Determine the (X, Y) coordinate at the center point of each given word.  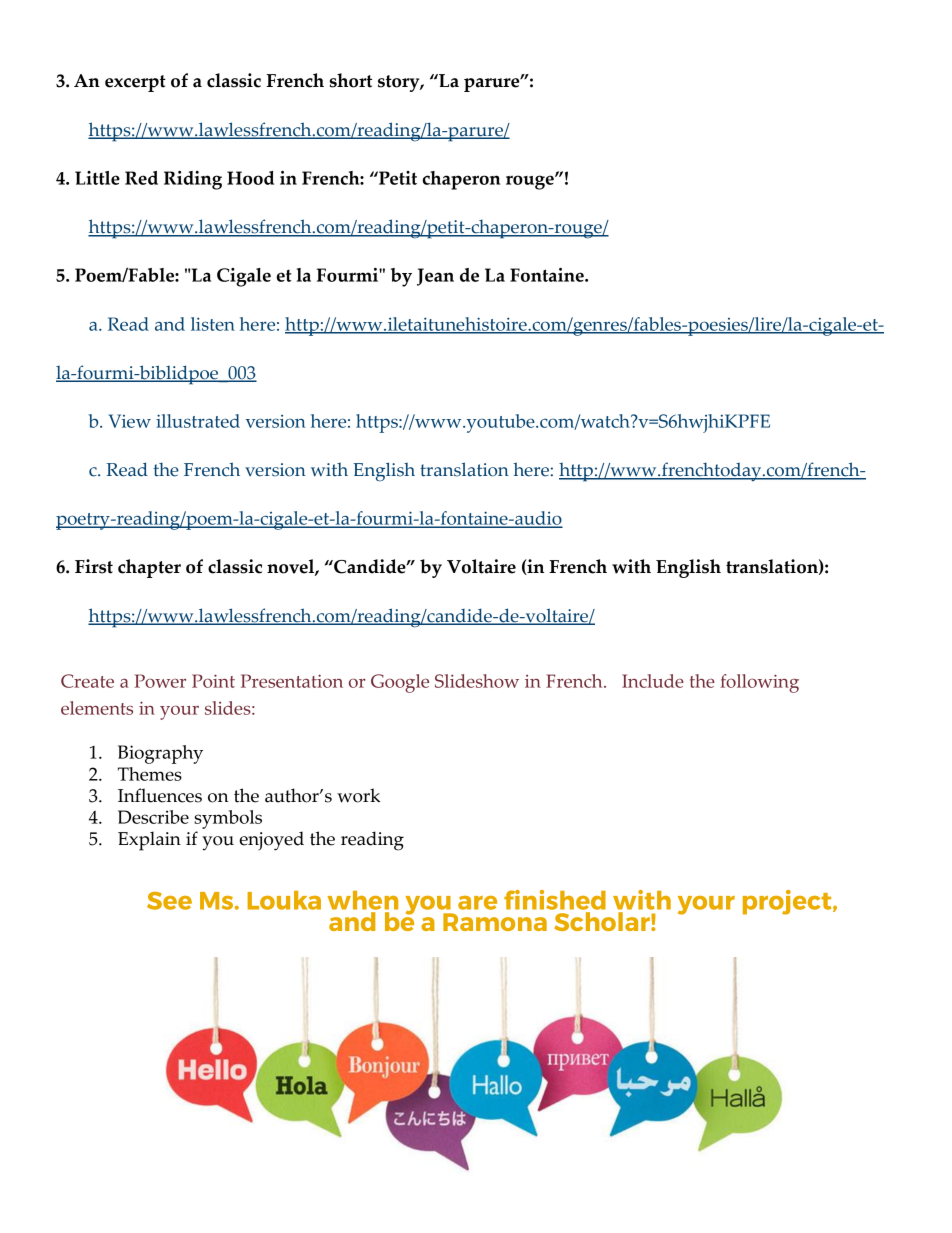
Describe (153, 817)
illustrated (198, 421)
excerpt (135, 83)
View (130, 421)
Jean (435, 277)
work (358, 795)
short (351, 80)
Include (653, 681)
